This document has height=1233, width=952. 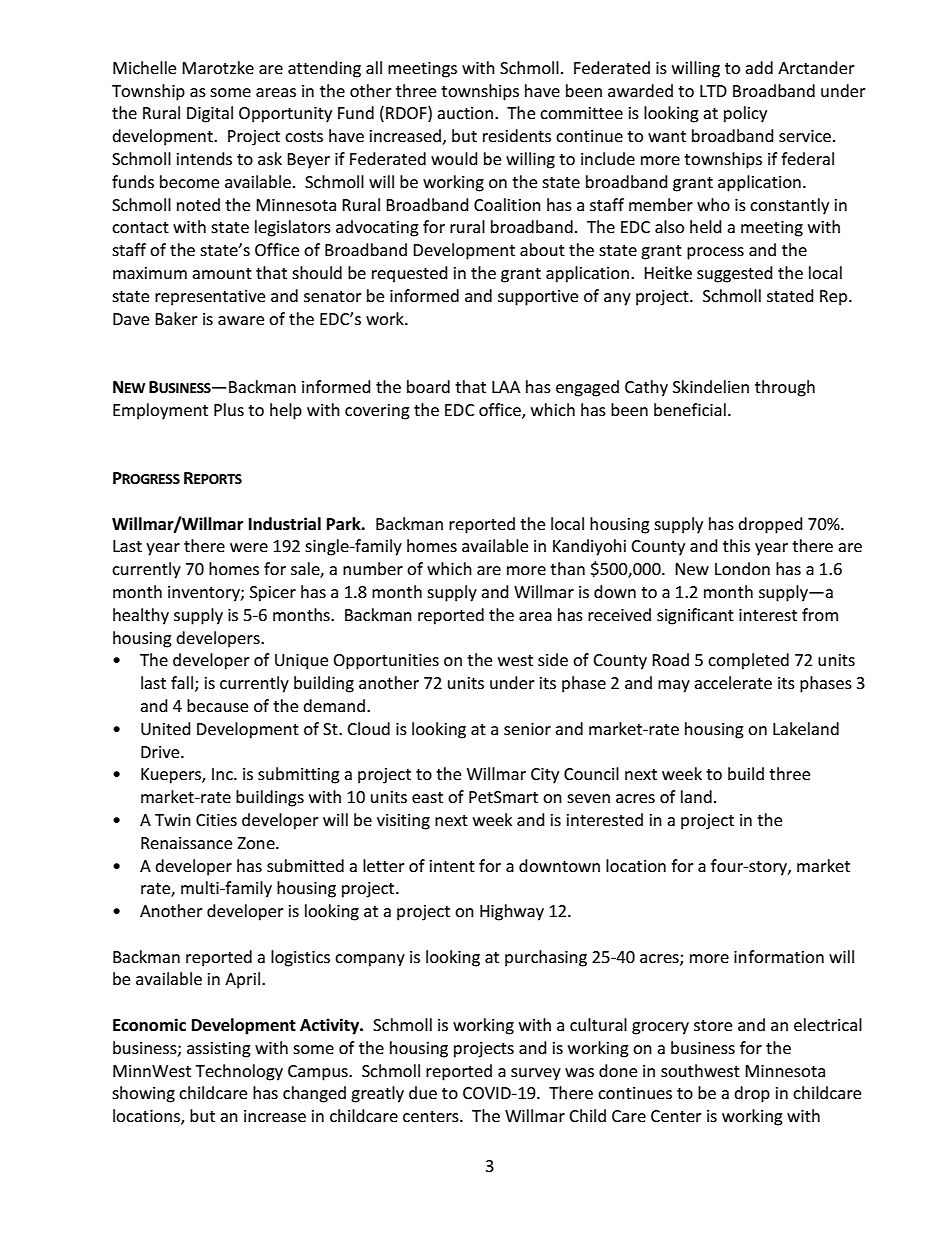 What do you see at coordinates (465, 113) in the document?
I see `auction` at bounding box center [465, 113].
